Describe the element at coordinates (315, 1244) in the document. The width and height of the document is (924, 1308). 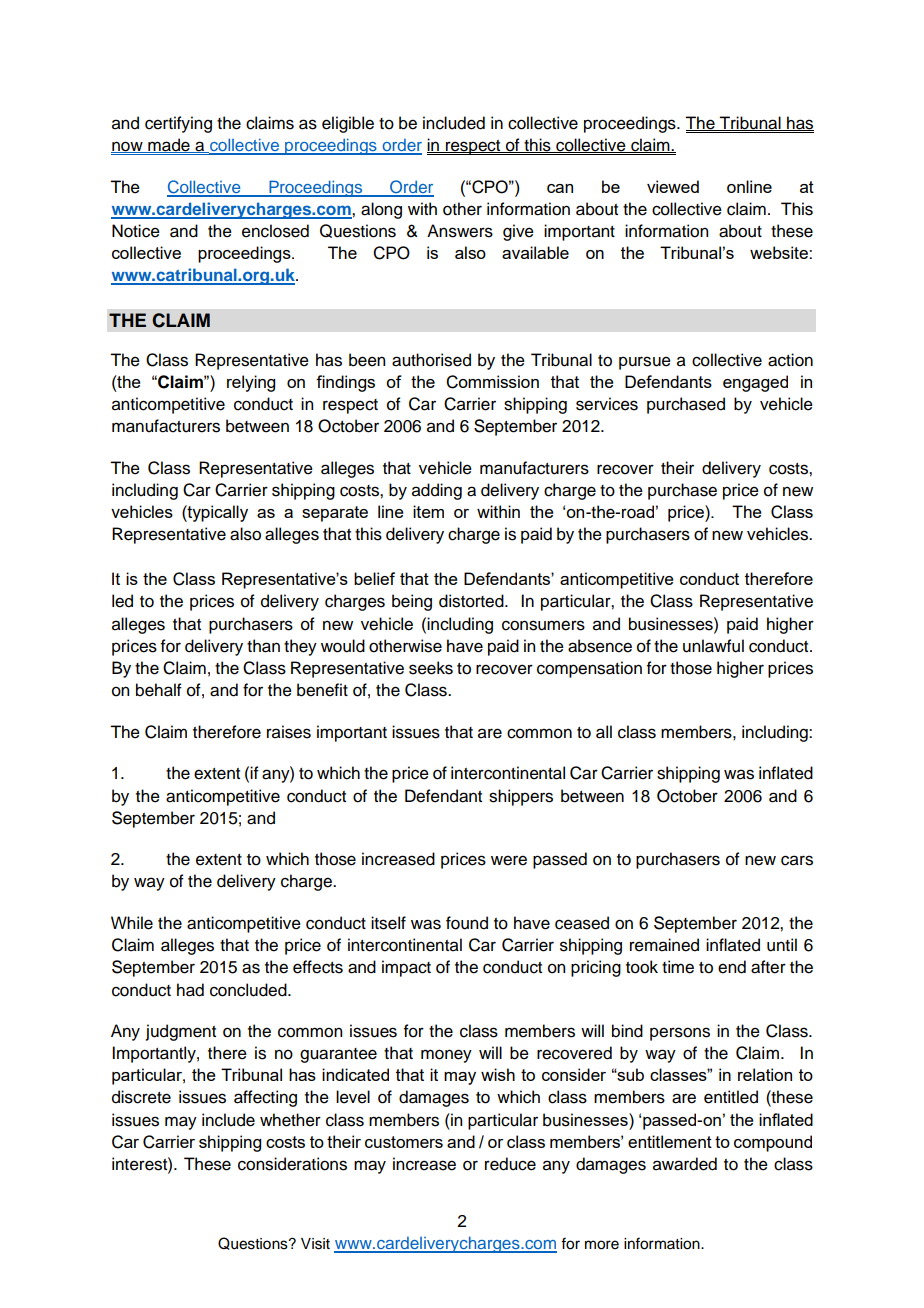
I see `Visit` at that location.
